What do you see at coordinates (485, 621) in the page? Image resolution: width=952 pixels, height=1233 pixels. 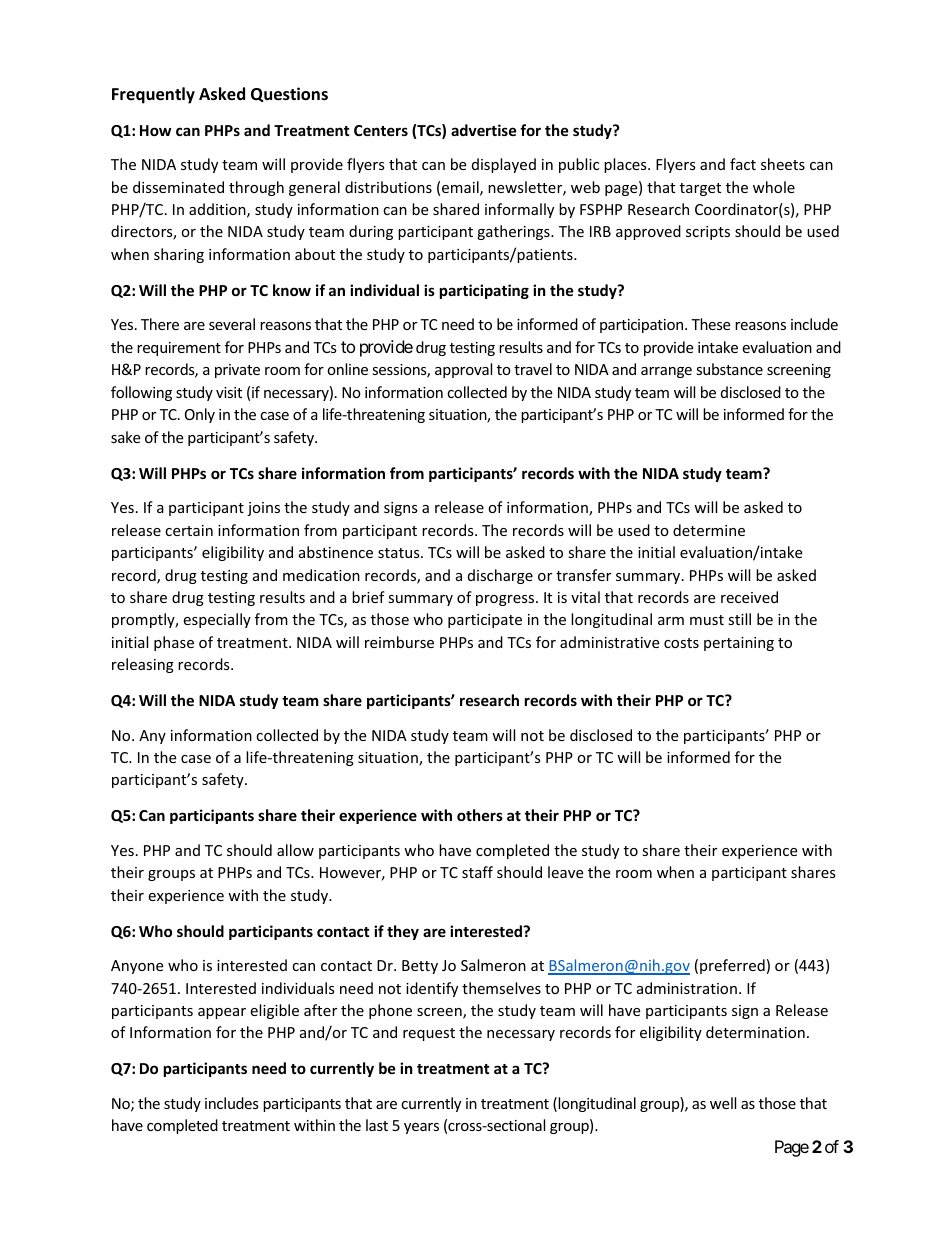 I see `participate` at bounding box center [485, 621].
